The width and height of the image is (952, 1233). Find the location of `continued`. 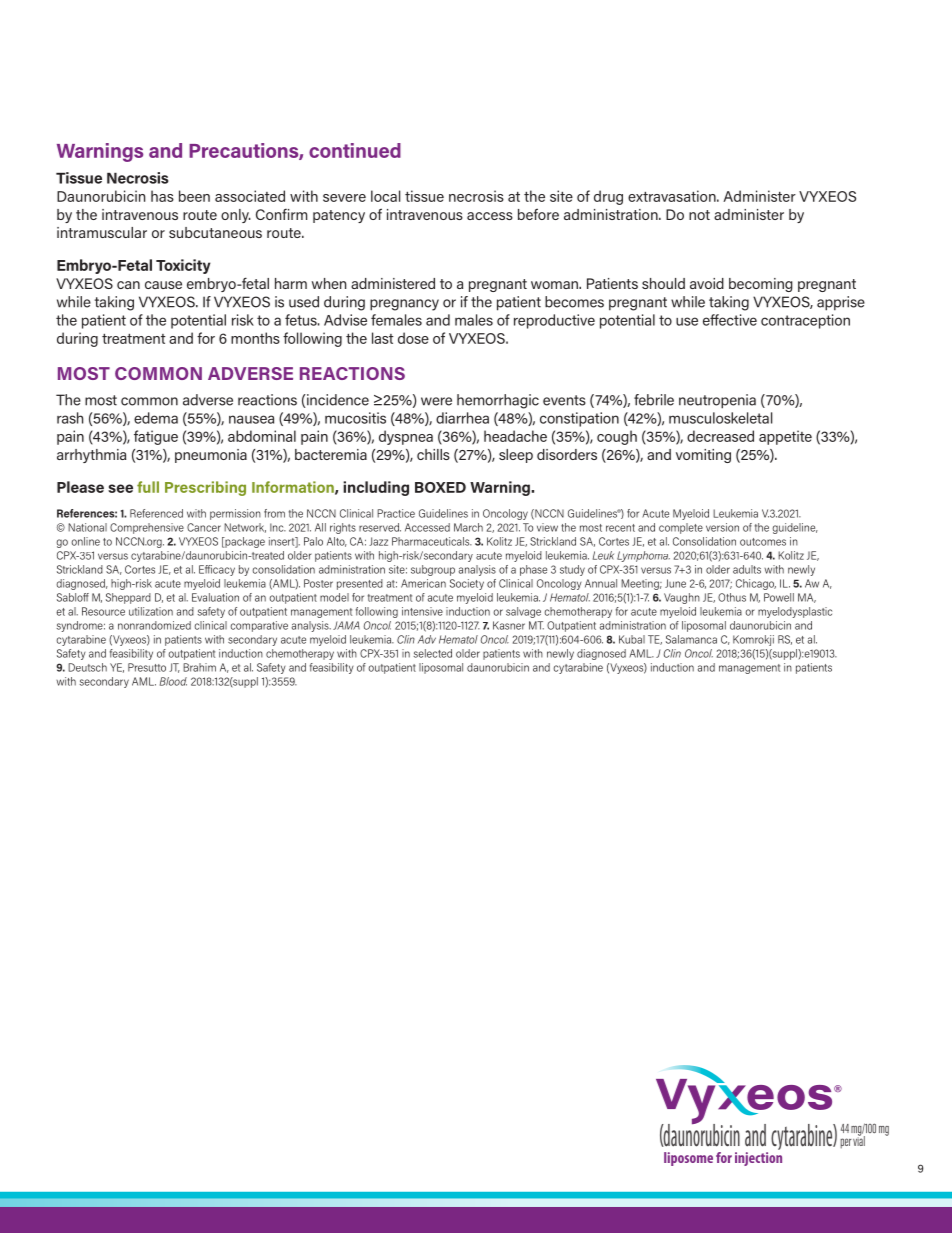

continued is located at coordinates (355, 150).
